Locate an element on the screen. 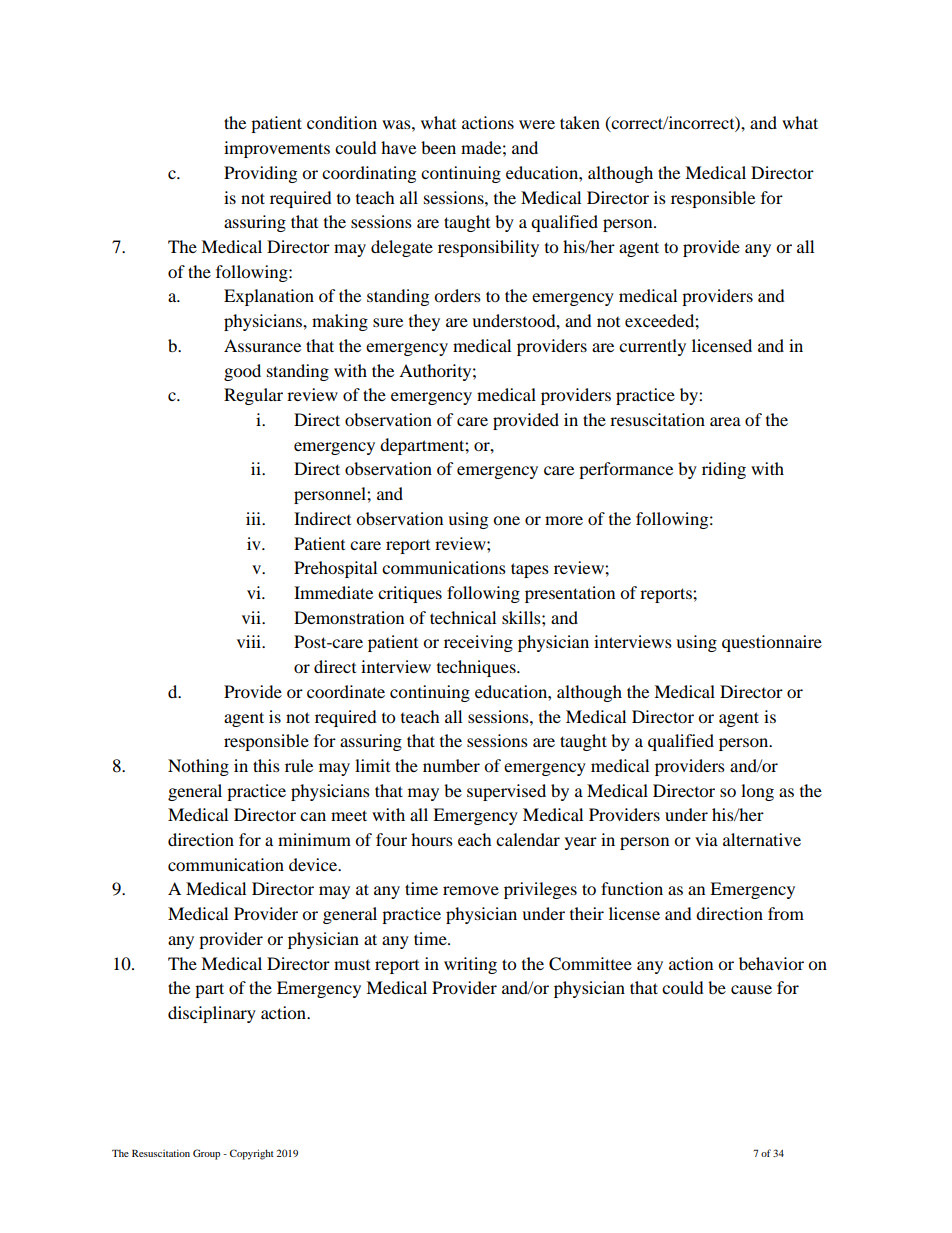  been is located at coordinates (438, 147).
